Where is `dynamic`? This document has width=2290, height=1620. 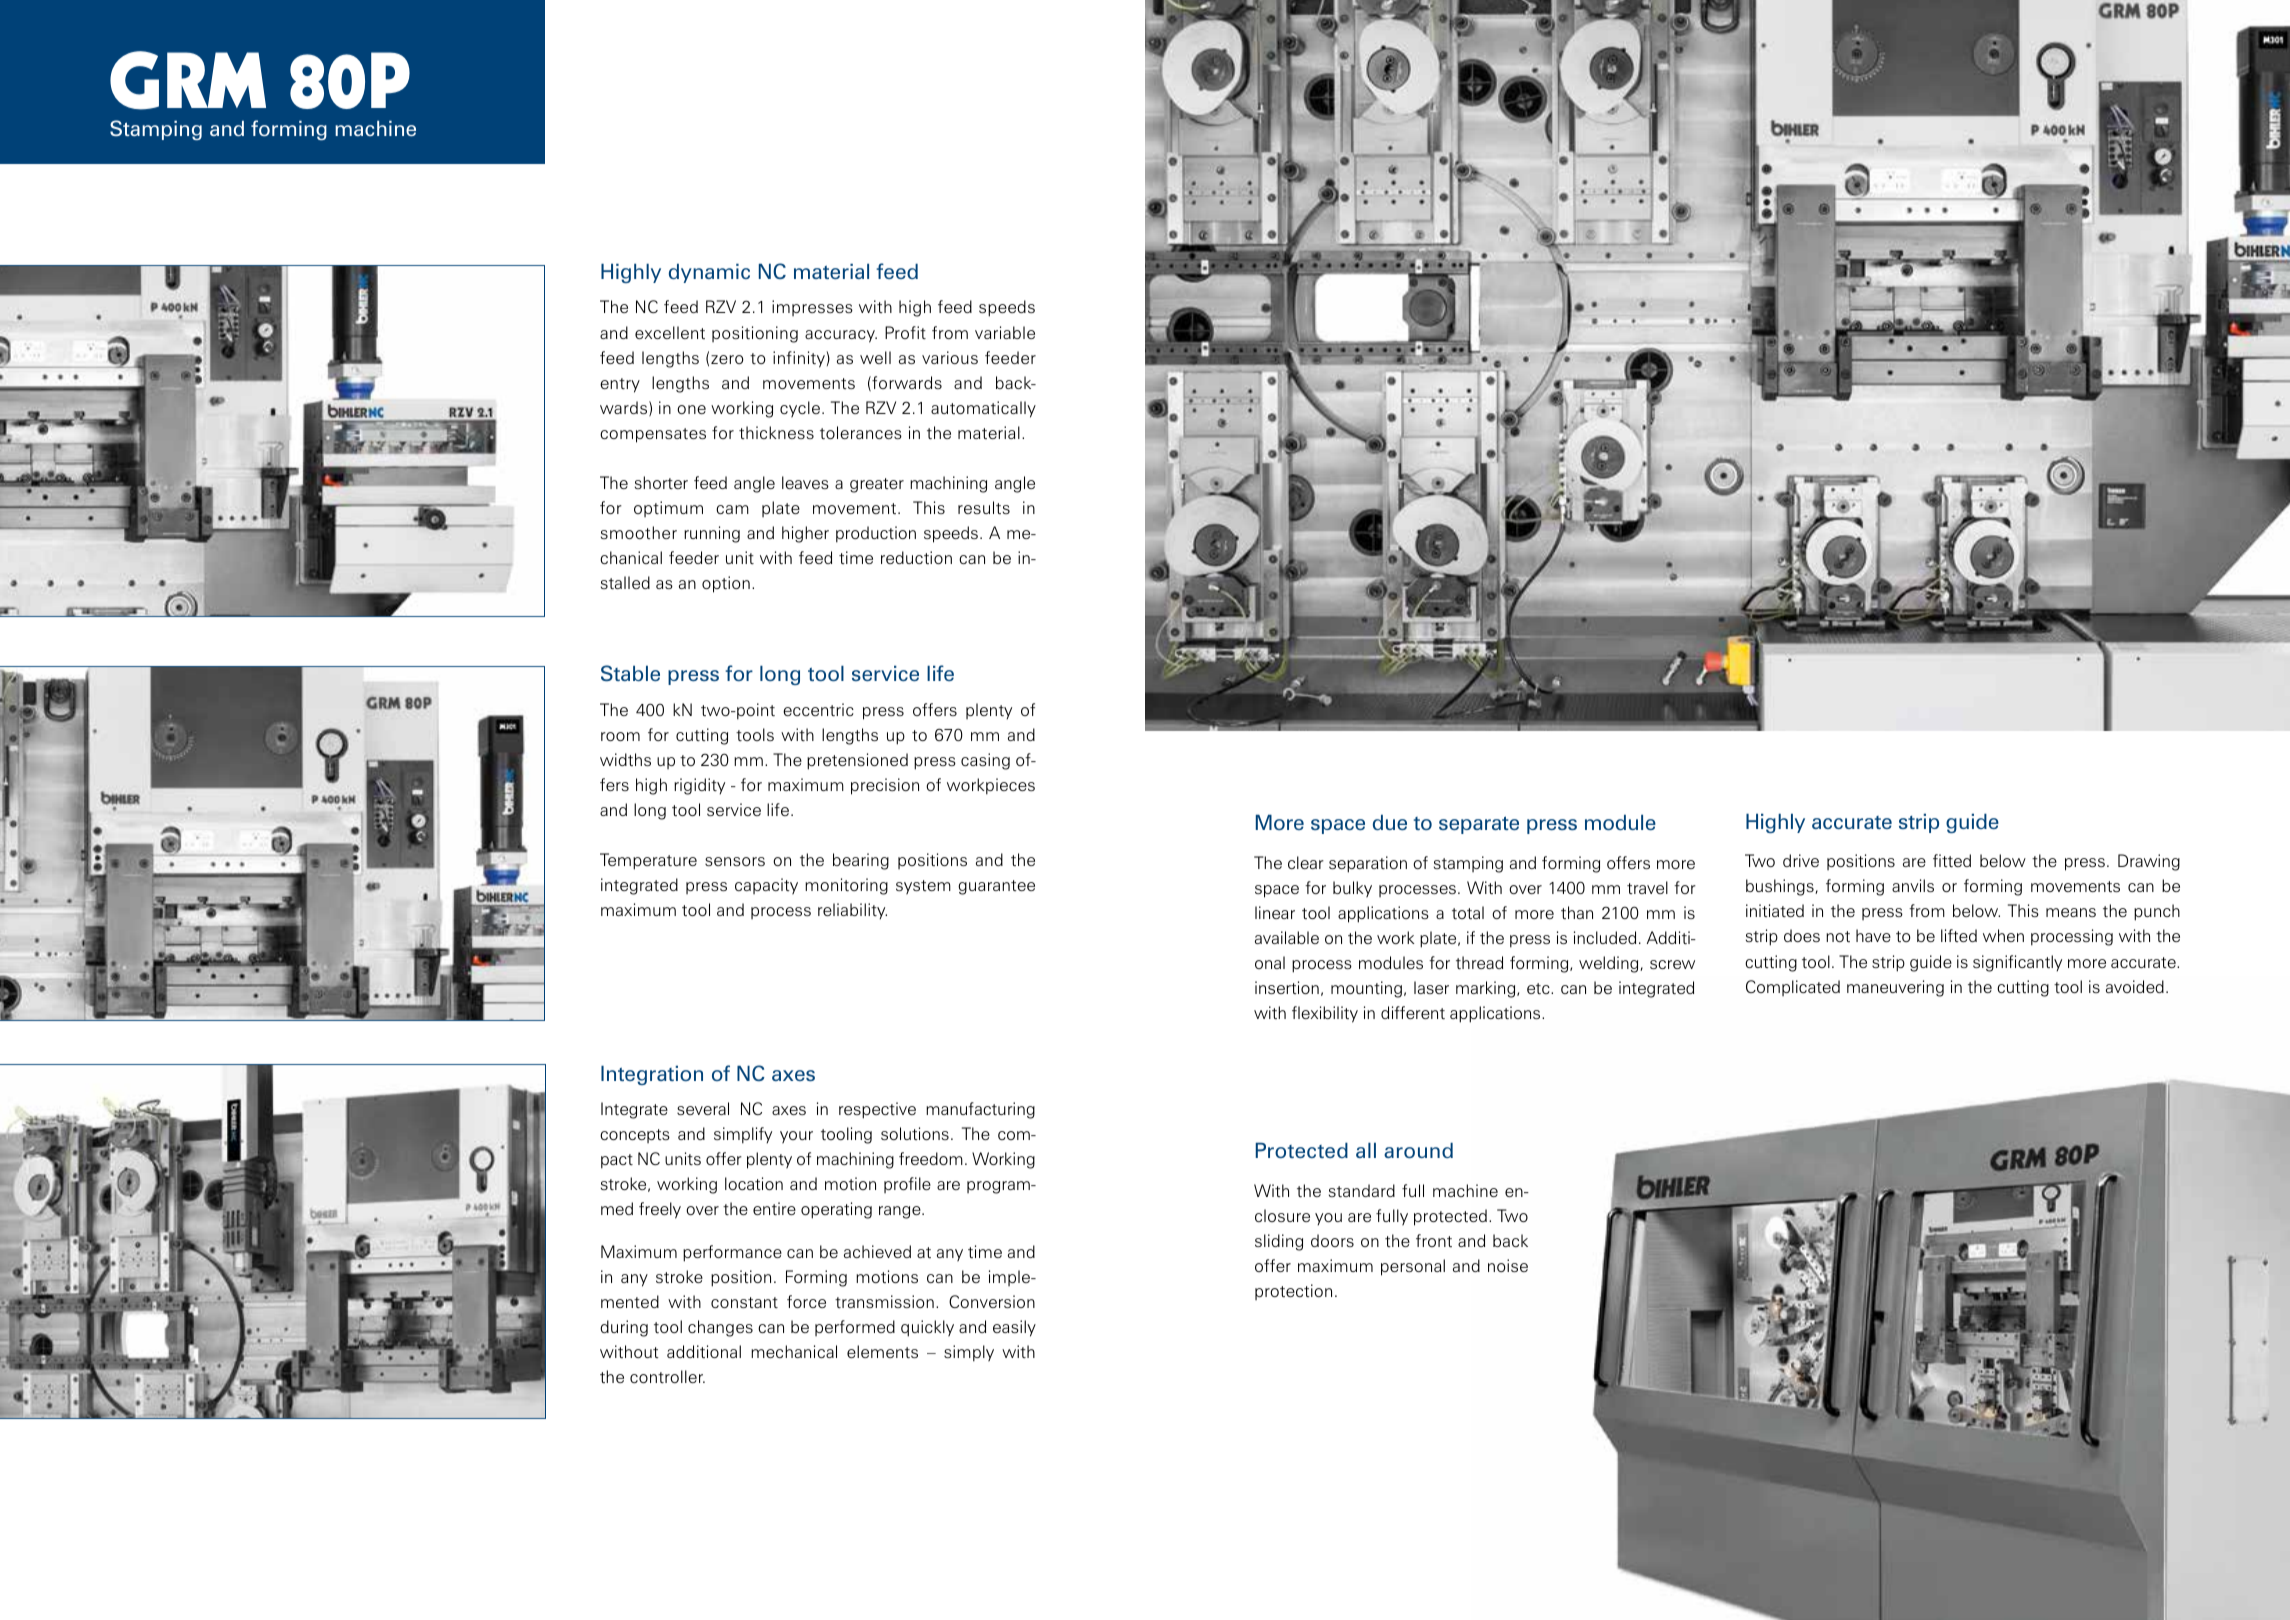
dynamic is located at coordinates (709, 273).
